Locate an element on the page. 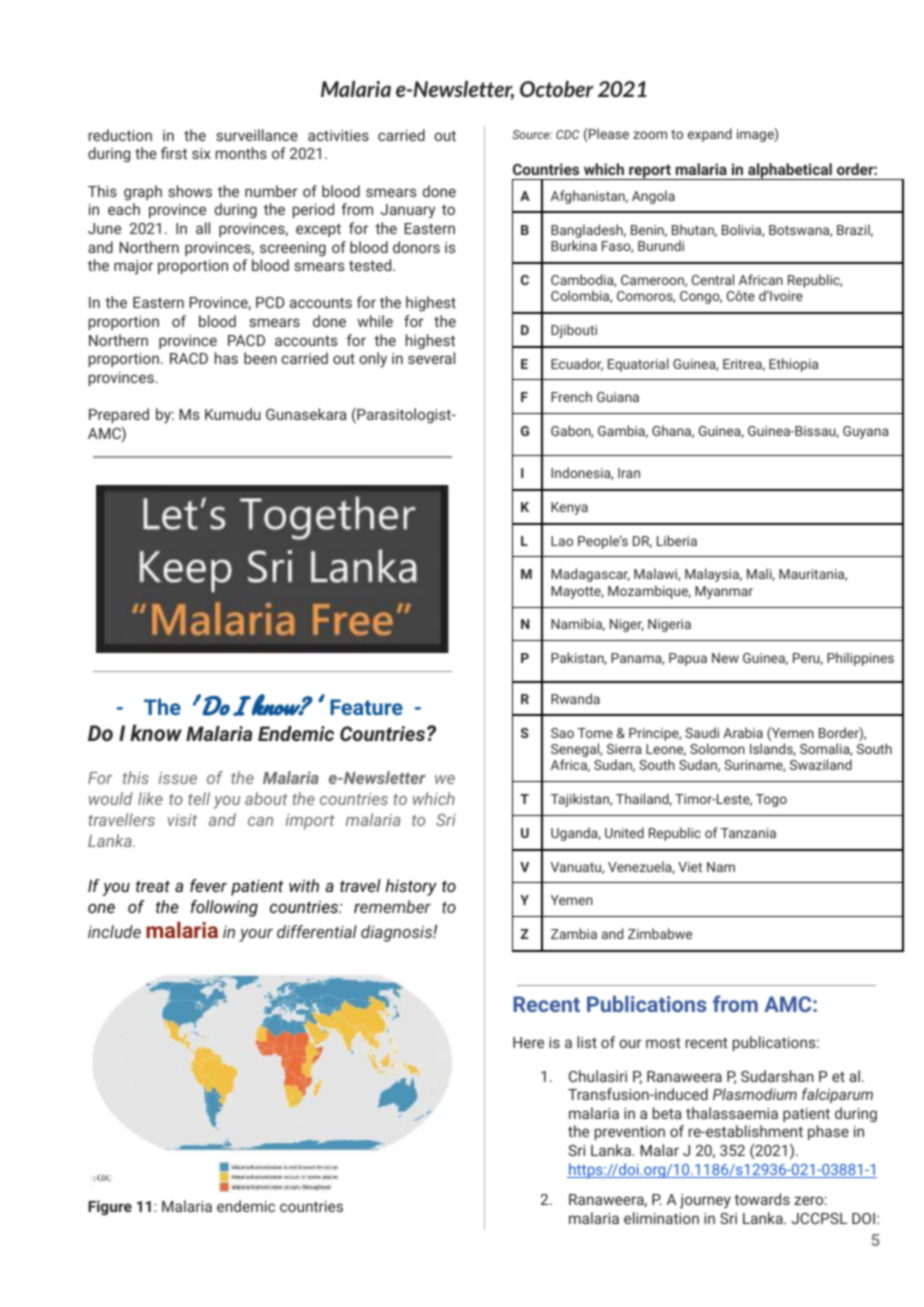 The image size is (924, 1307). Figure is located at coordinates (110, 1207).
